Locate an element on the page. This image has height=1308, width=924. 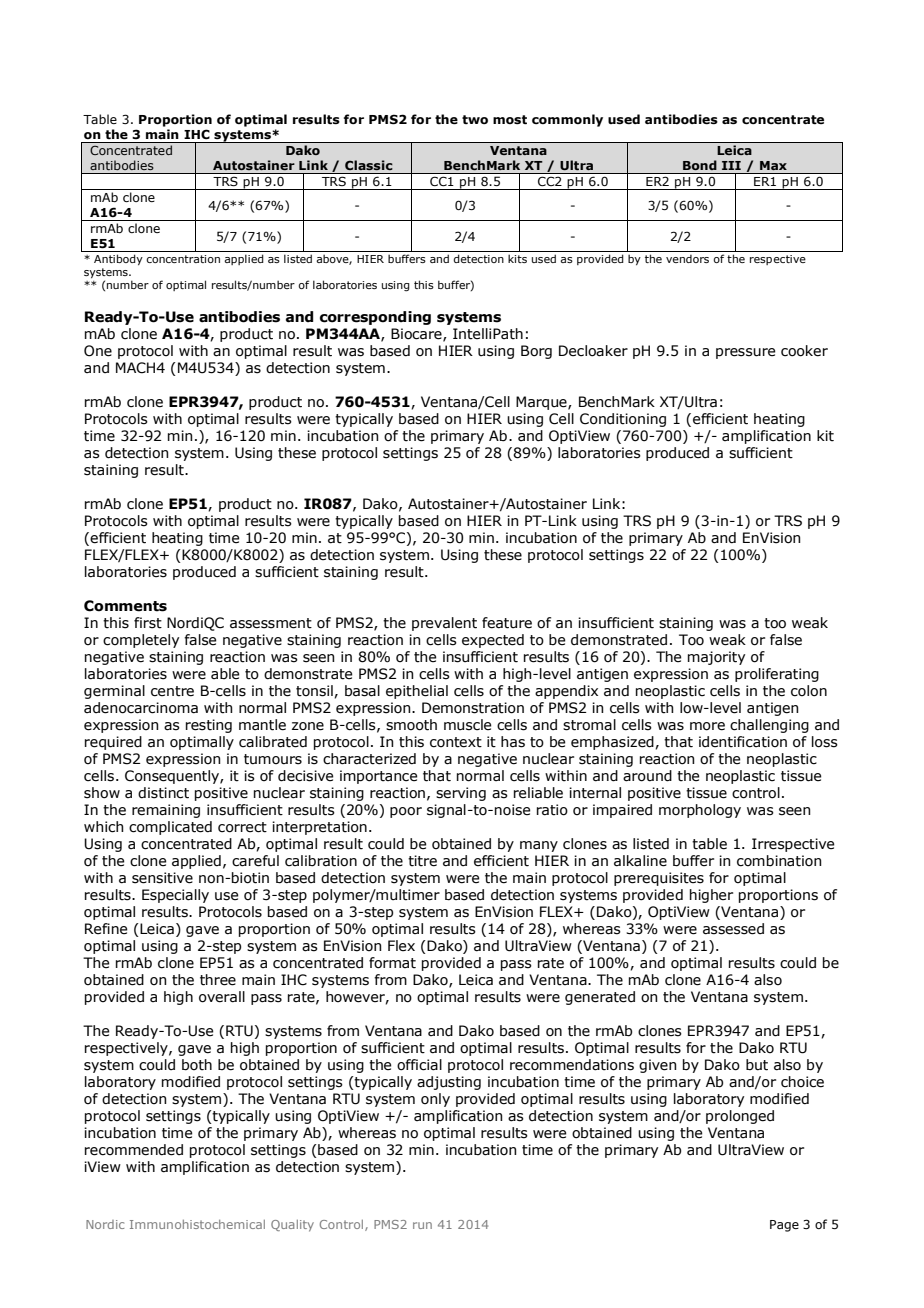
run is located at coordinates (422, 1225).
